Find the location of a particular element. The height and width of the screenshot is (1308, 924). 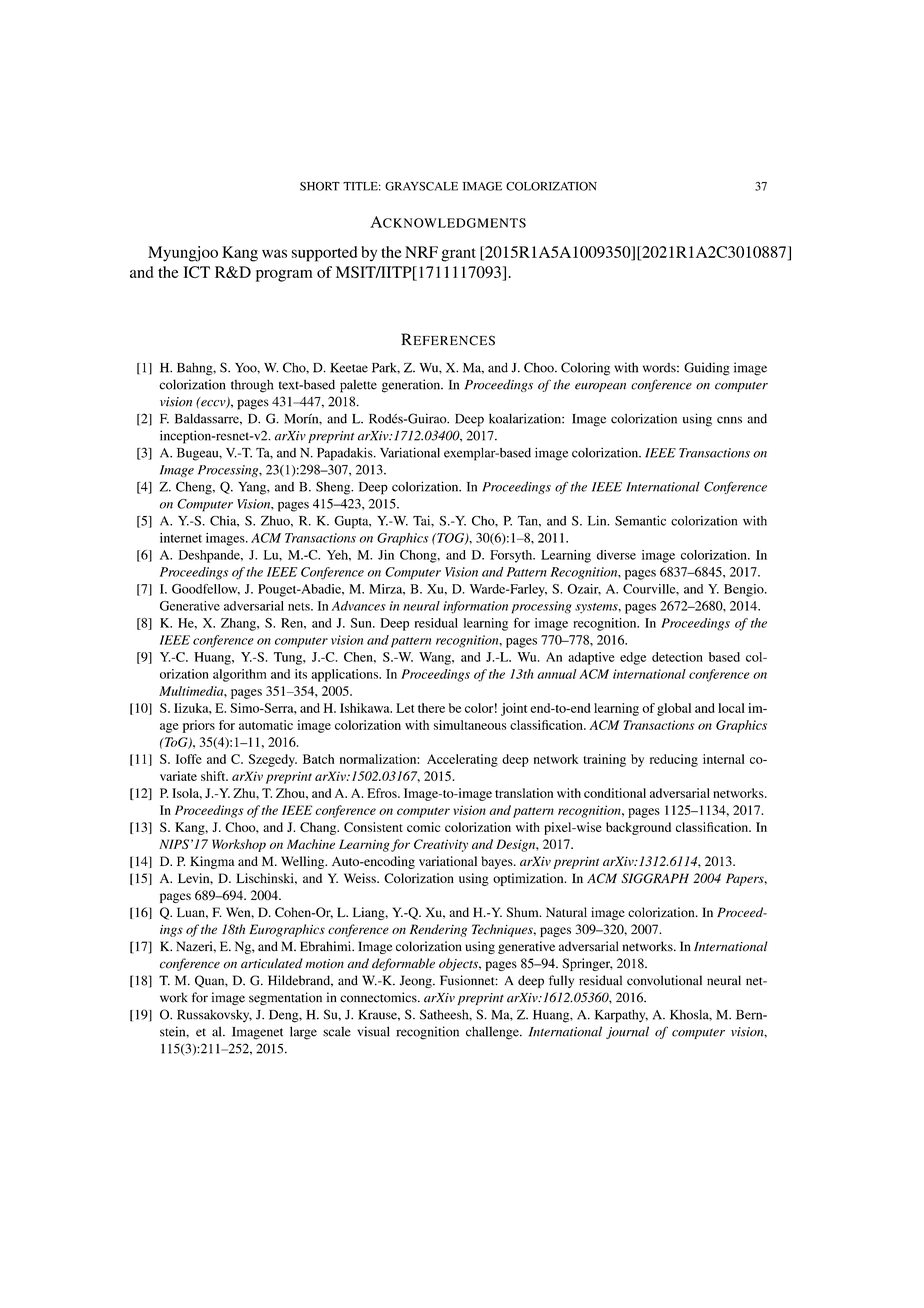

reducing is located at coordinates (674, 760).
